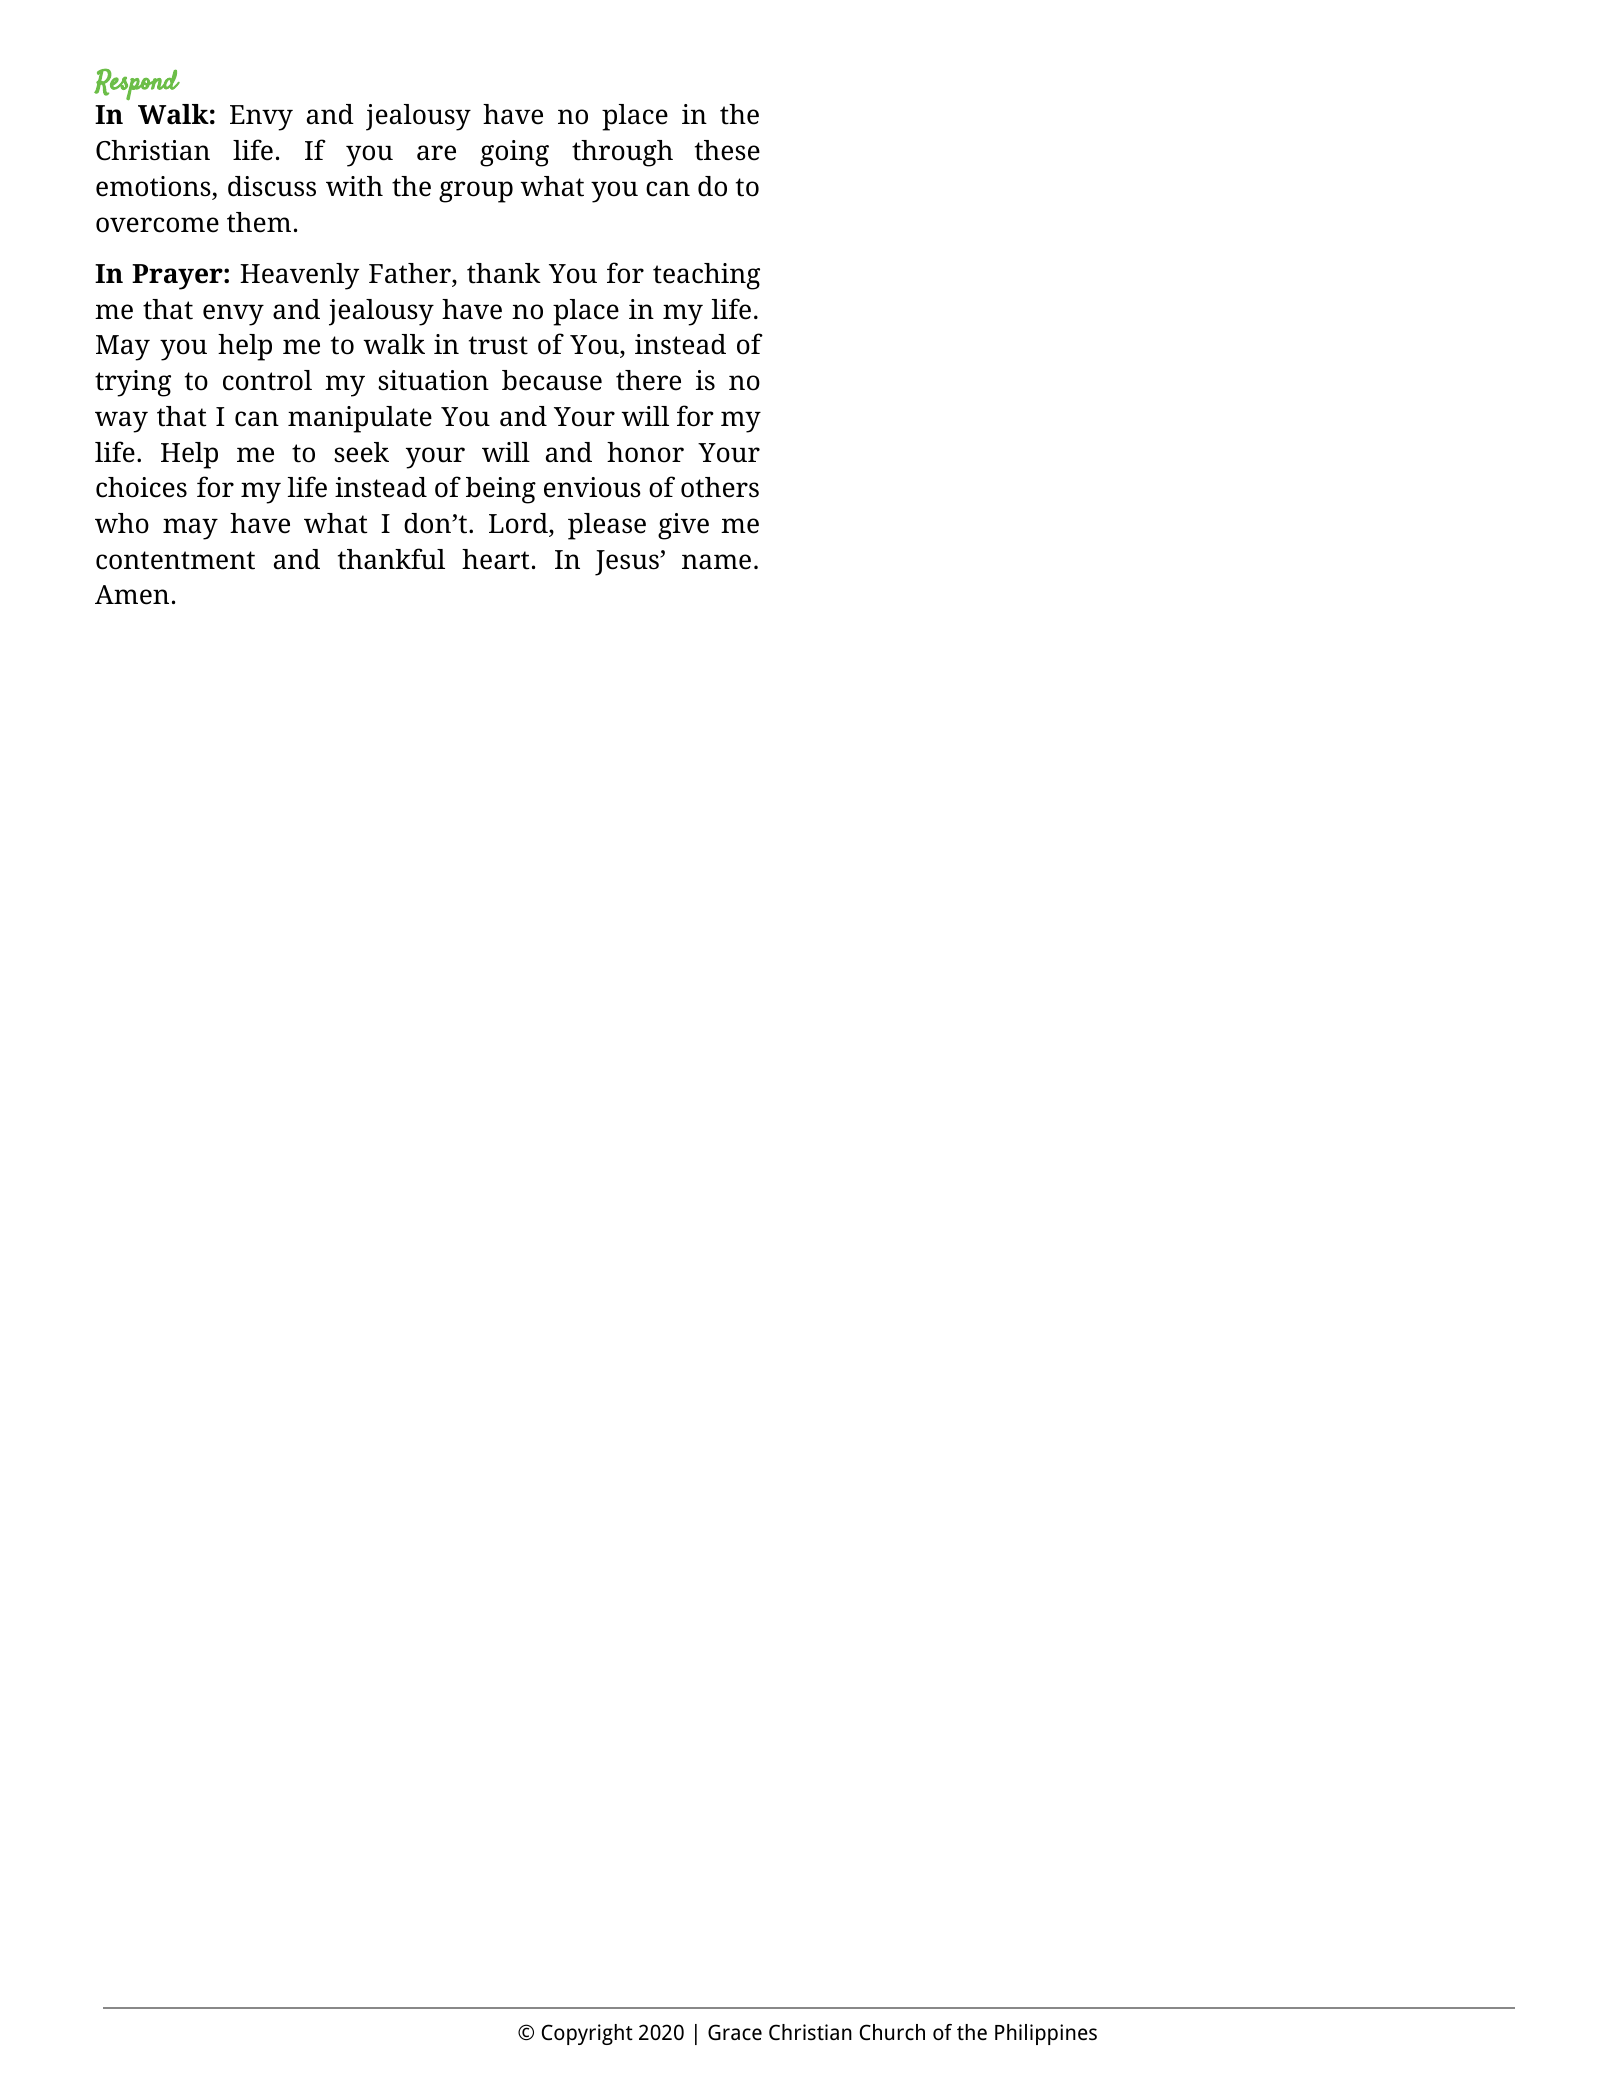  Describe the element at coordinates (735, 2032) in the document. I see `Grace` at that location.
